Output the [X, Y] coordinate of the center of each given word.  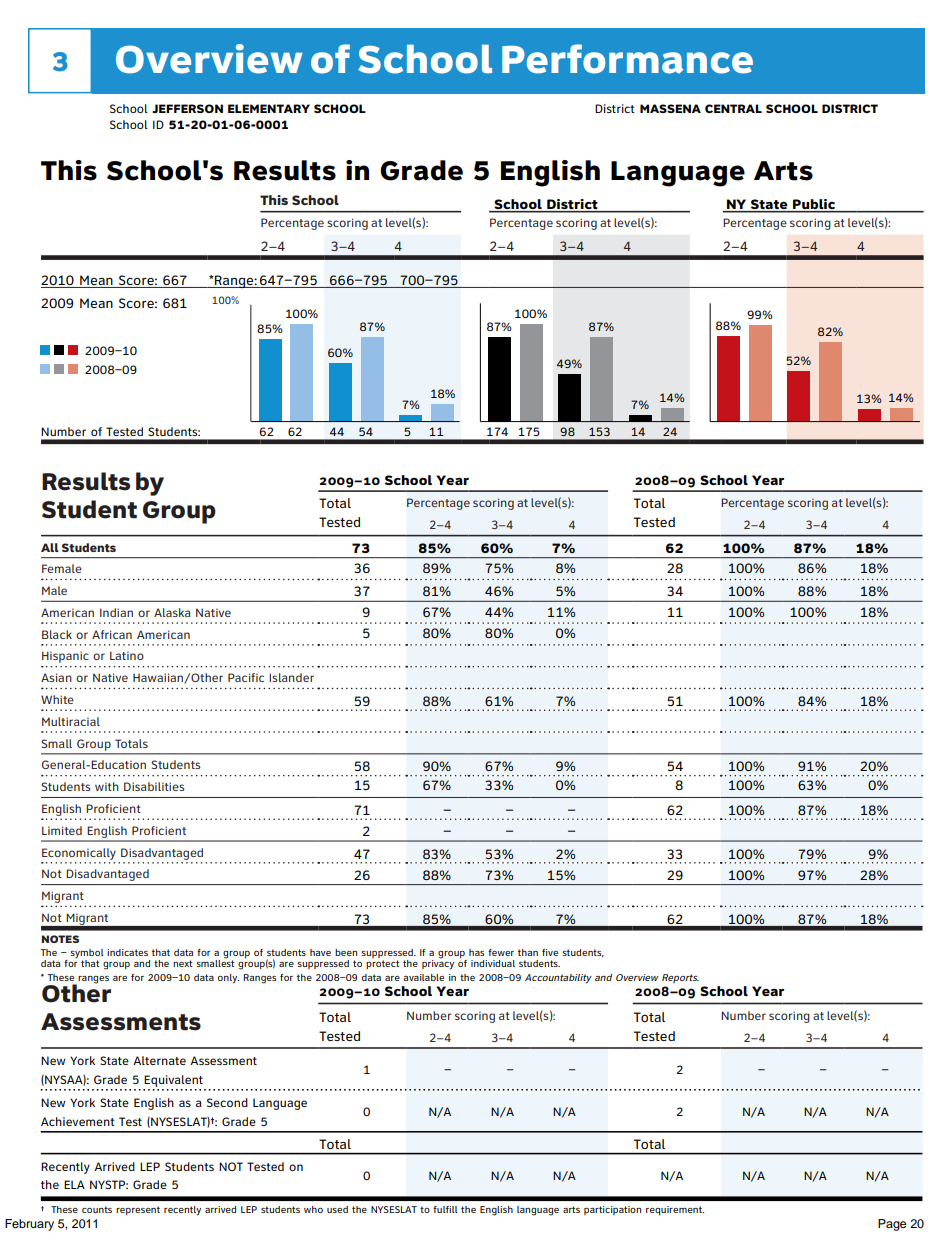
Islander [291, 677]
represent [138, 1210]
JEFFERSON [187, 108]
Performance [627, 59]
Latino [127, 655]
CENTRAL [733, 108]
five [550, 952]
